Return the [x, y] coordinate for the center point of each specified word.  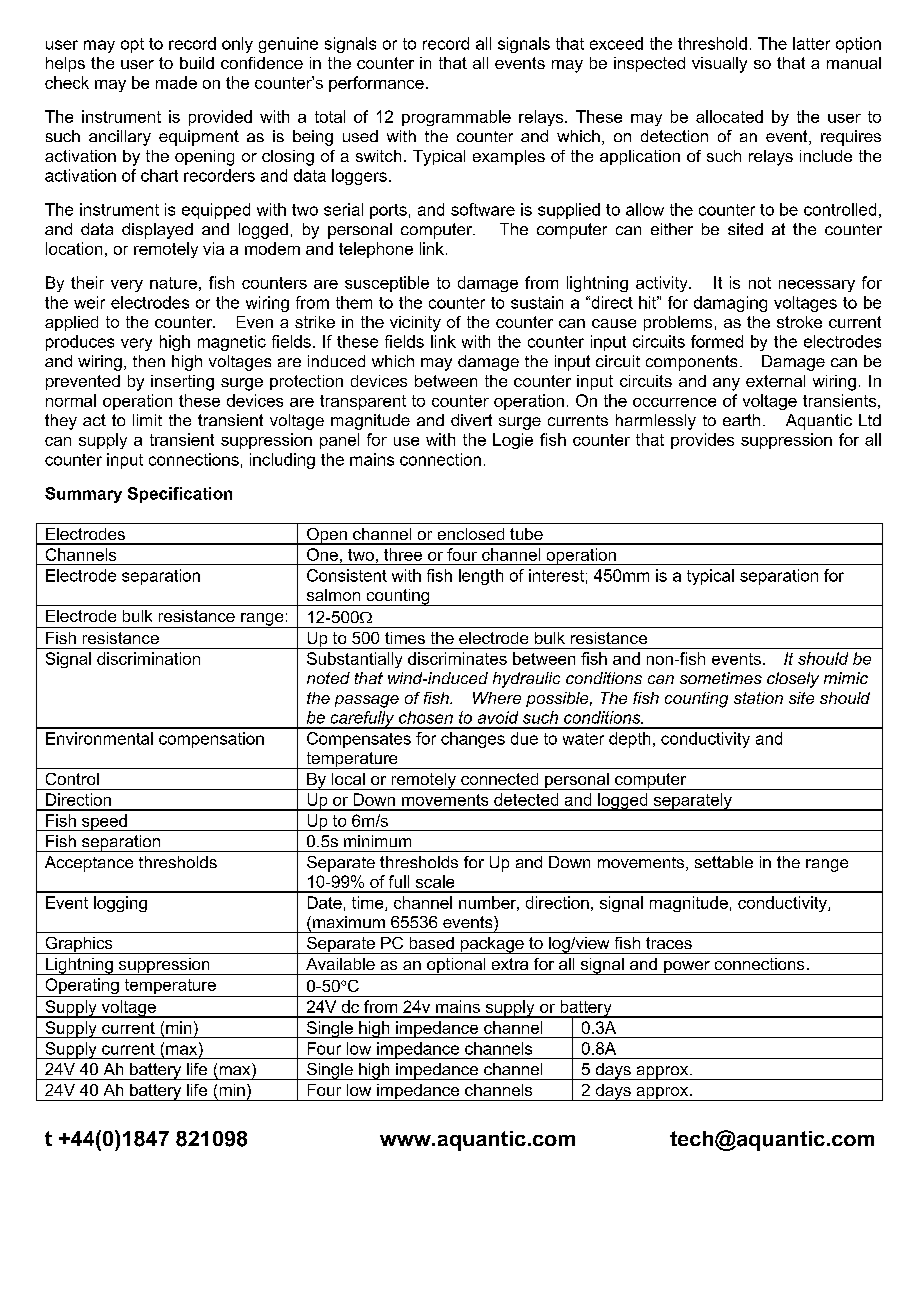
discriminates [457, 658]
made [176, 82]
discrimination [148, 658]
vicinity [415, 324]
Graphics [79, 945]
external [775, 381]
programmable [456, 118]
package [492, 945]
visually [719, 65]
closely [793, 680]
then [149, 361]
